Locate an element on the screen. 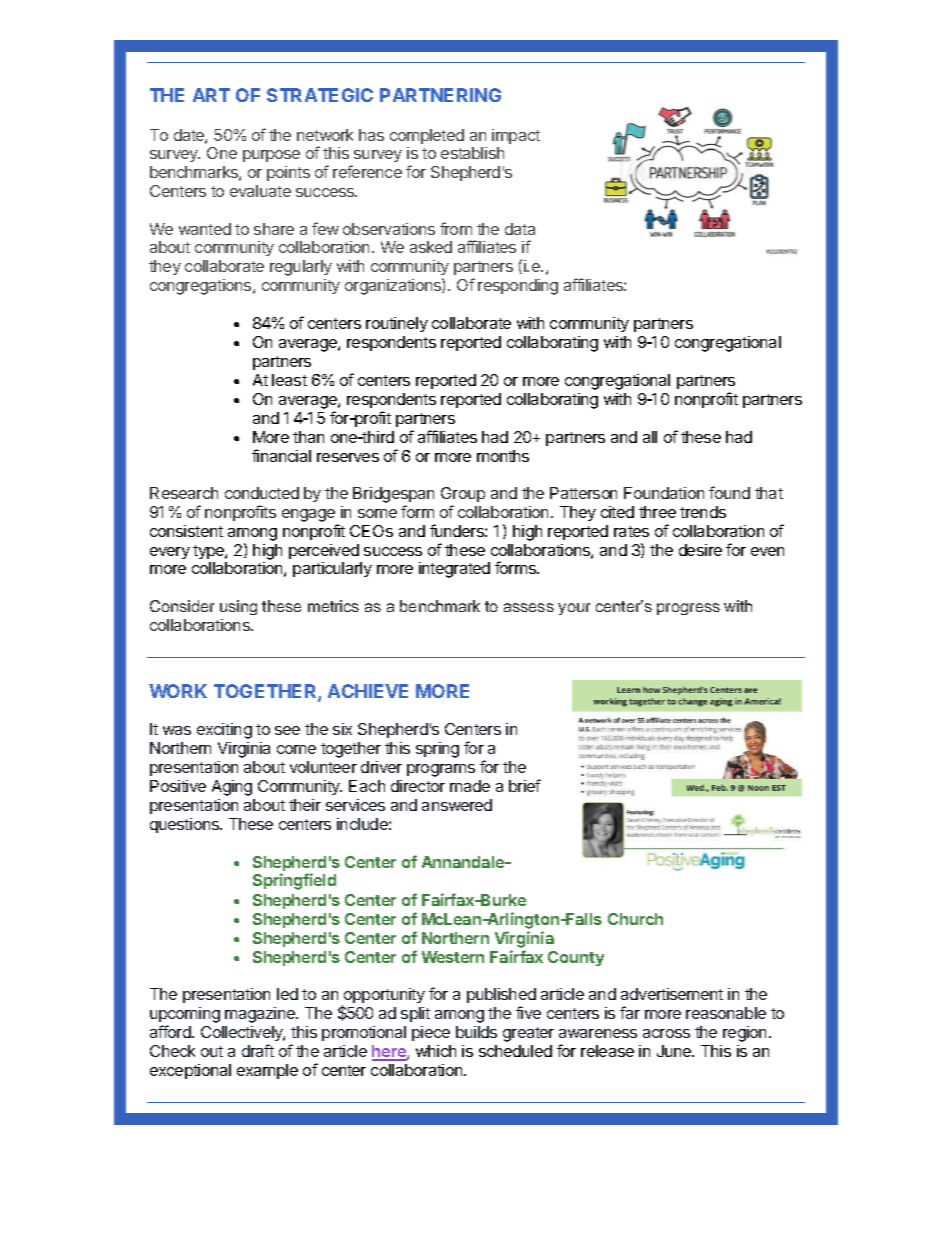 This screenshot has height=1233, width=952. that is located at coordinates (769, 493).
